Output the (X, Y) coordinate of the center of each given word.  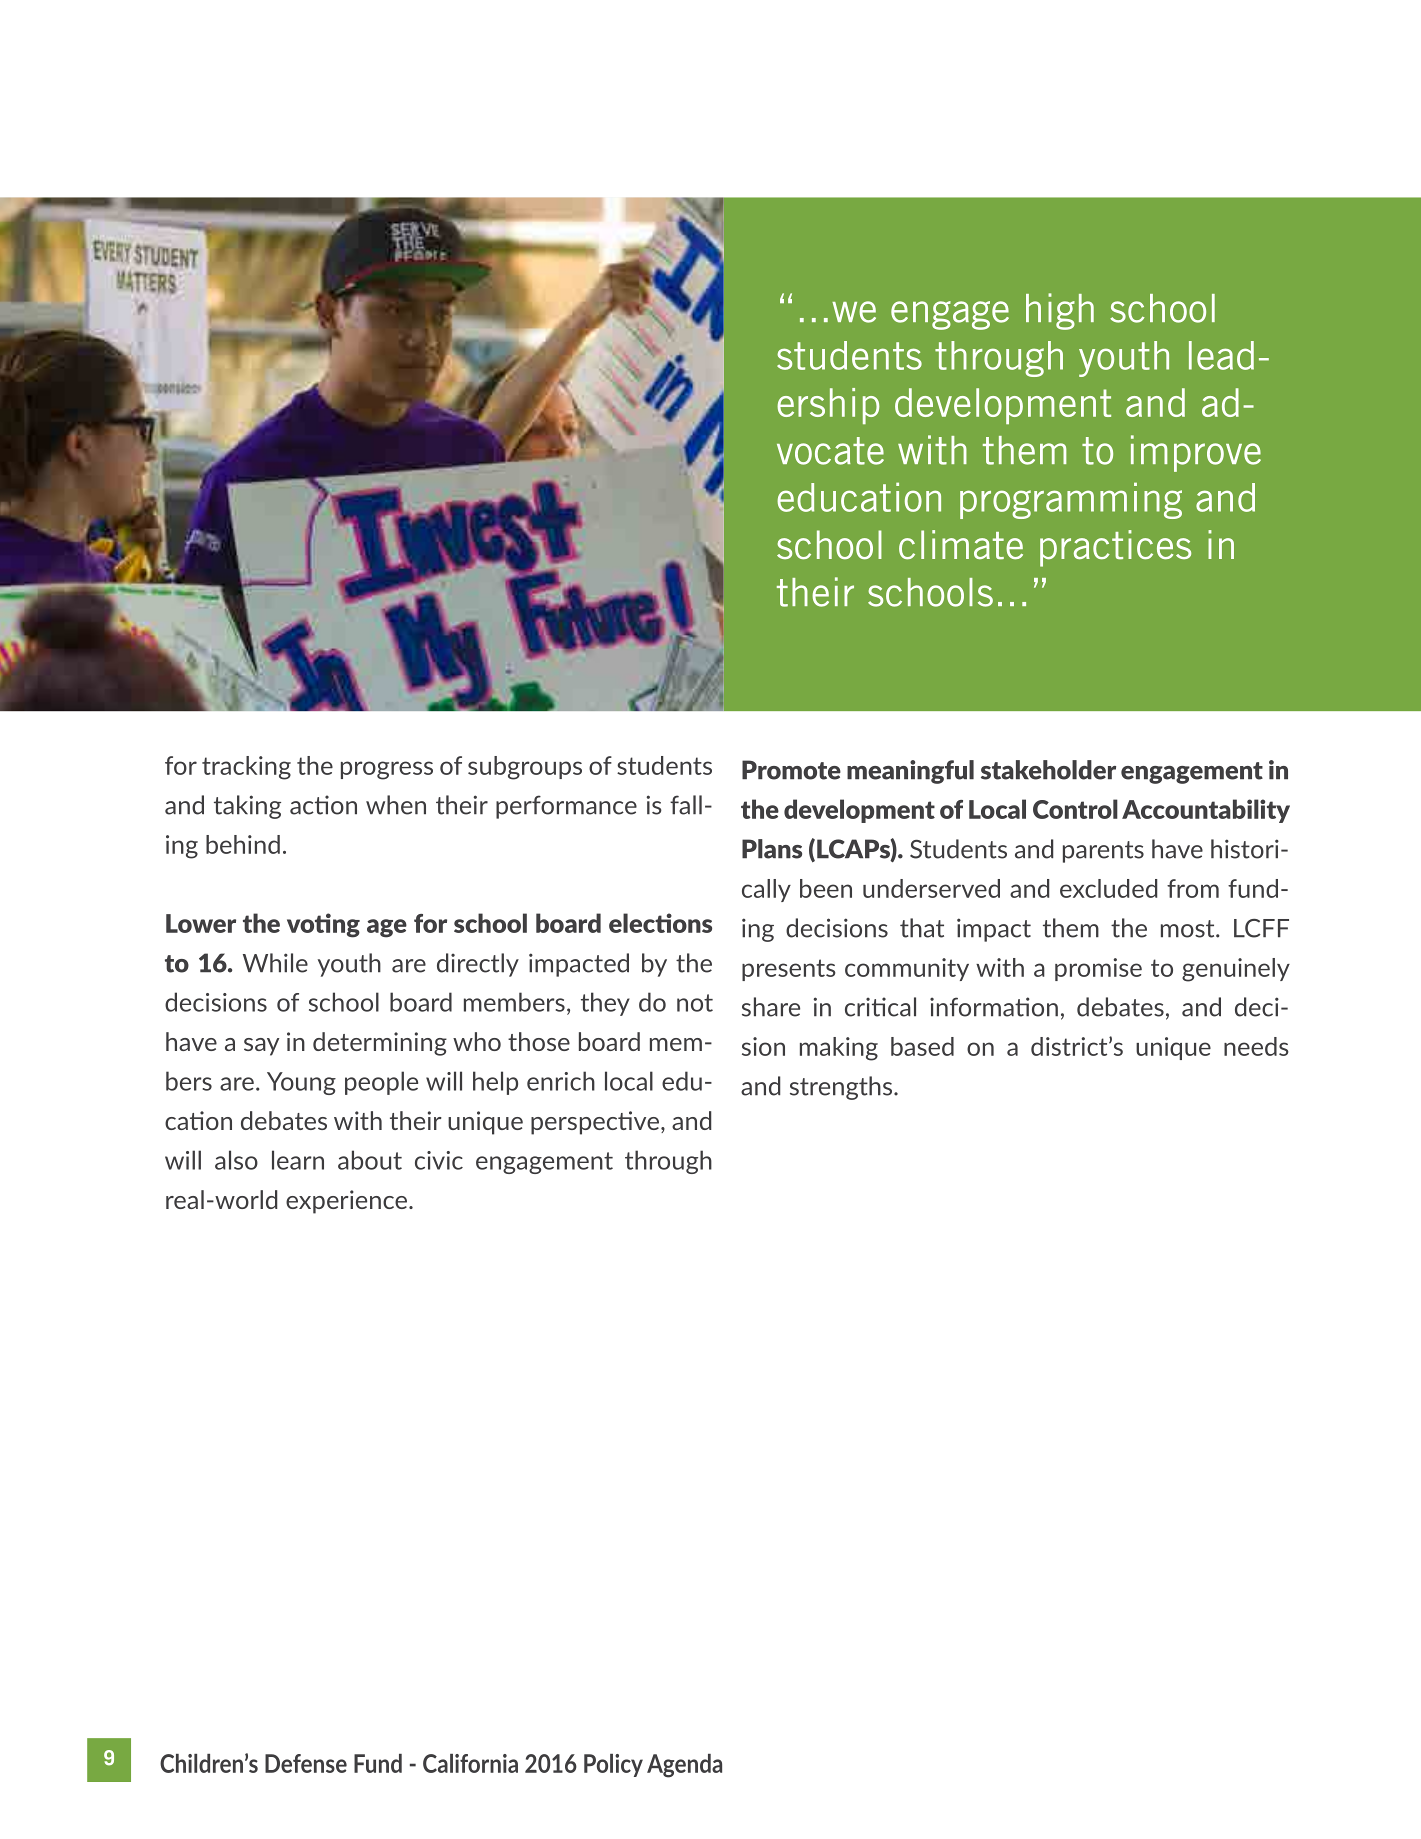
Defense (306, 1763)
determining (380, 1044)
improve (1196, 453)
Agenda (684, 1766)
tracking (246, 768)
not (695, 1003)
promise (1098, 969)
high (1060, 311)
